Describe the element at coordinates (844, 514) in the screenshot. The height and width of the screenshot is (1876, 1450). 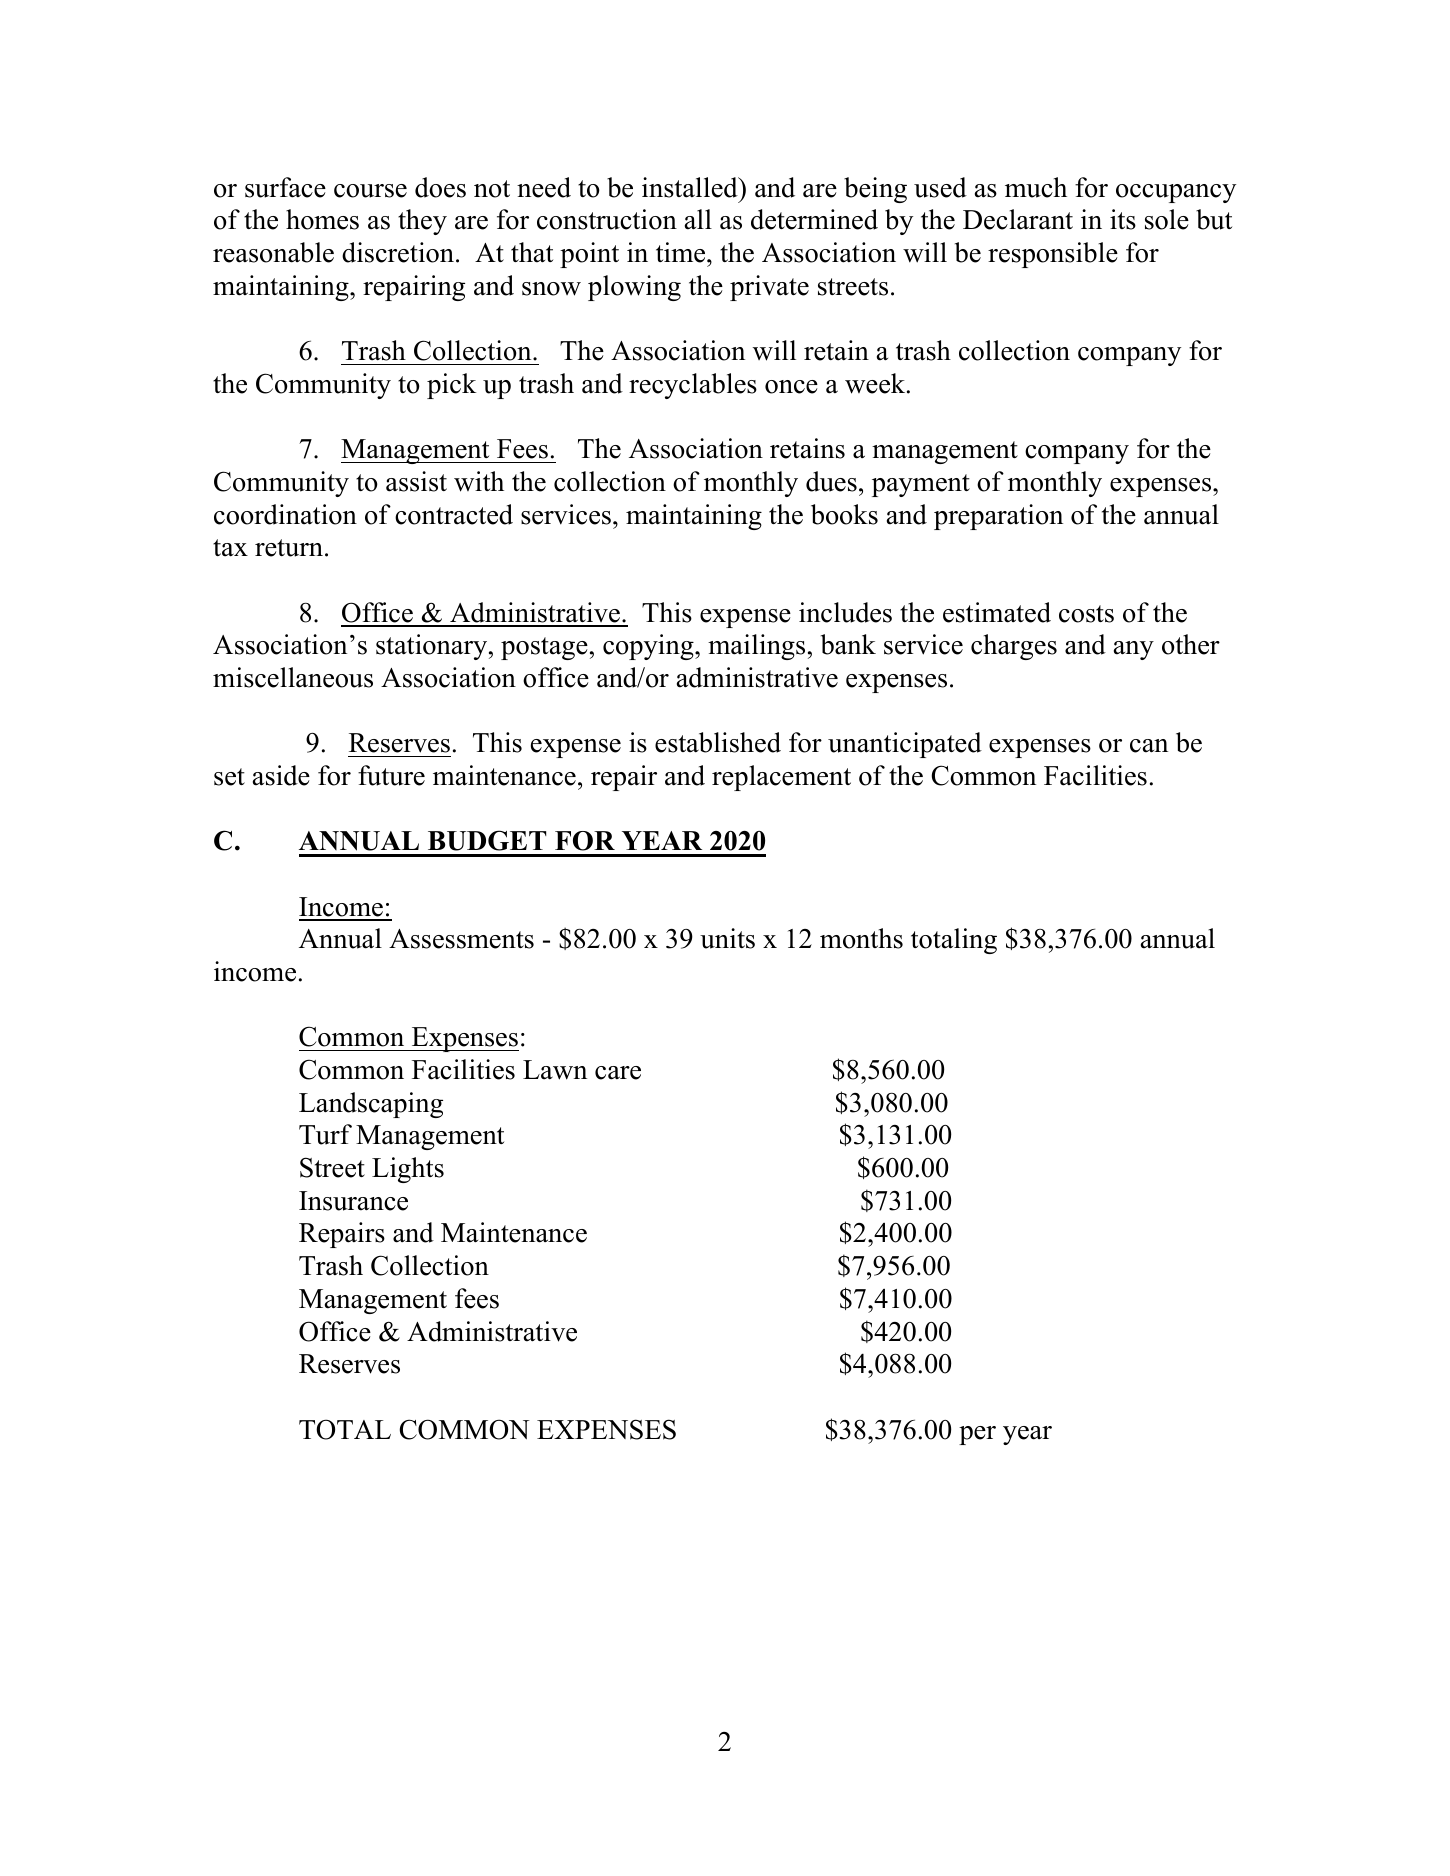
I see `books` at that location.
